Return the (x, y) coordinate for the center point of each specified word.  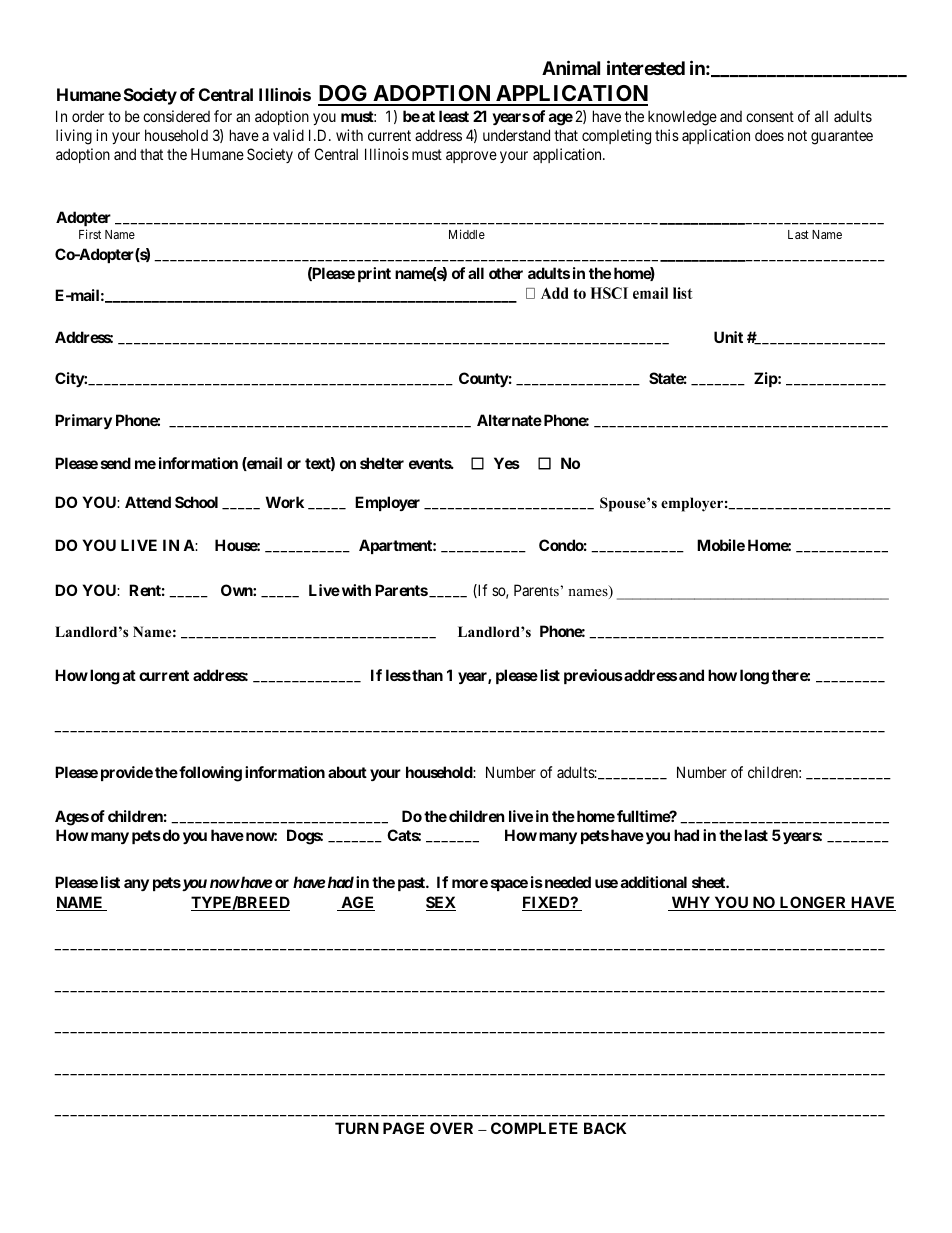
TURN (357, 1128)
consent (770, 116)
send (116, 463)
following (209, 774)
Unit (728, 337)
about (347, 772)
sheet (709, 882)
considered (176, 116)
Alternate (509, 420)
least (454, 116)
